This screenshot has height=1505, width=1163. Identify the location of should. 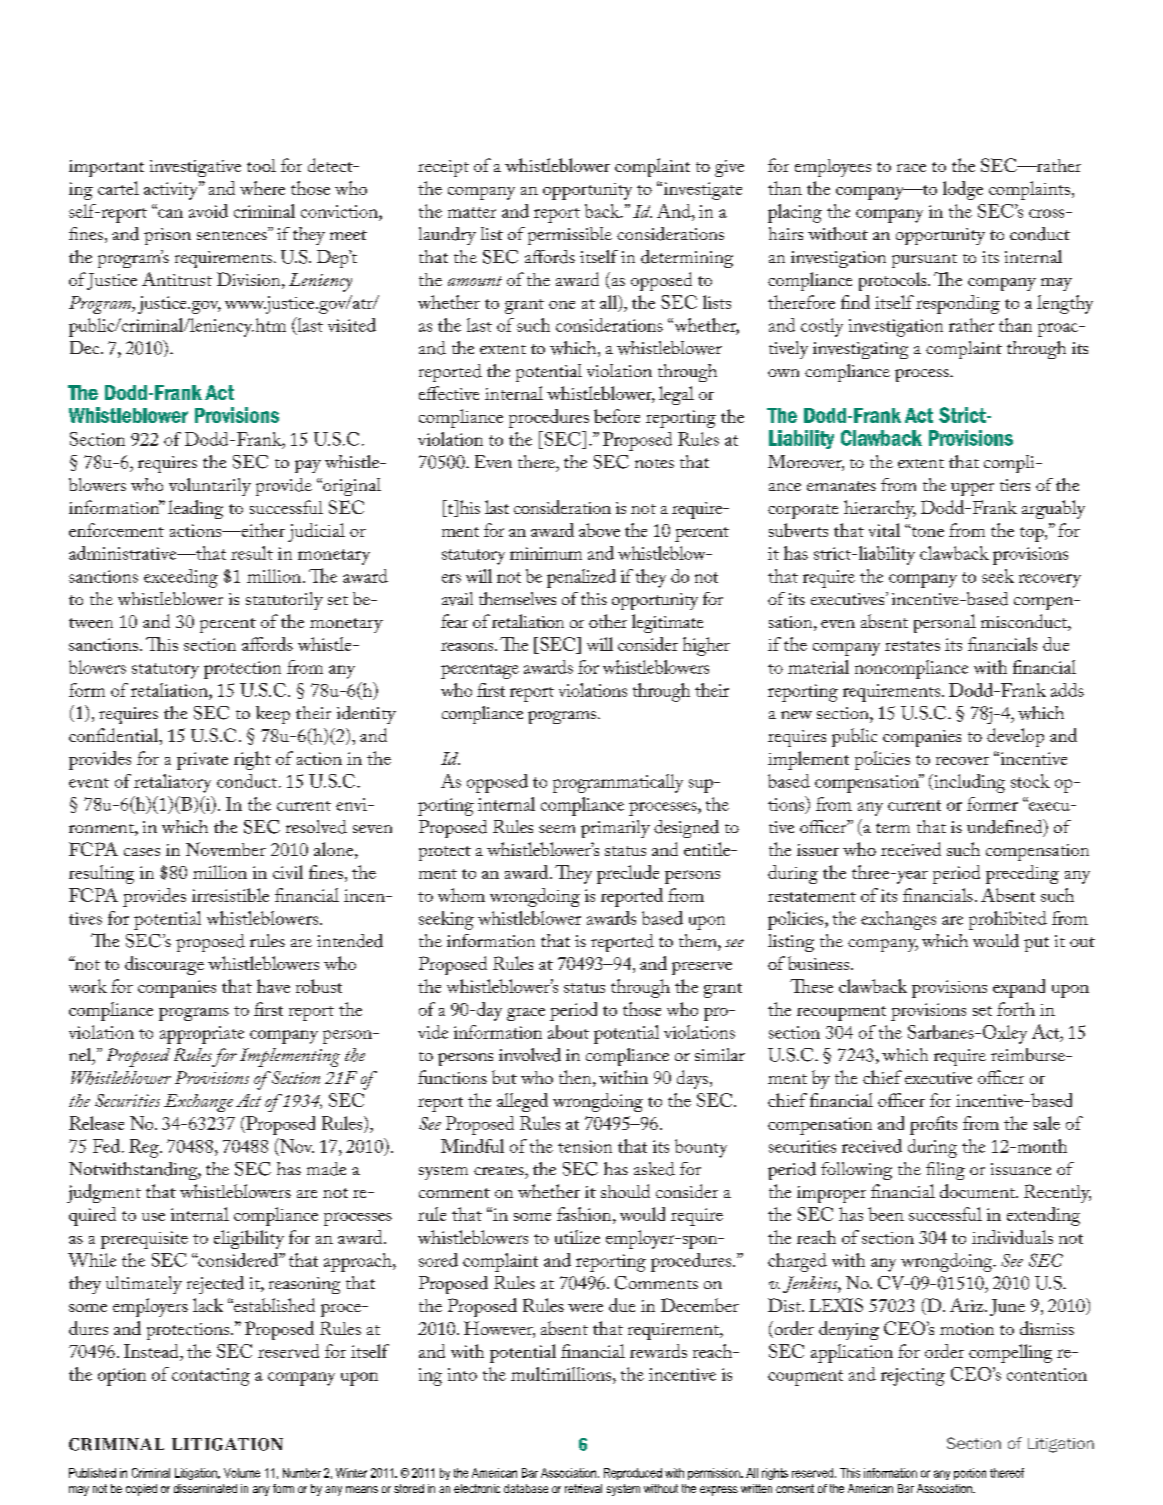
(625, 1191).
